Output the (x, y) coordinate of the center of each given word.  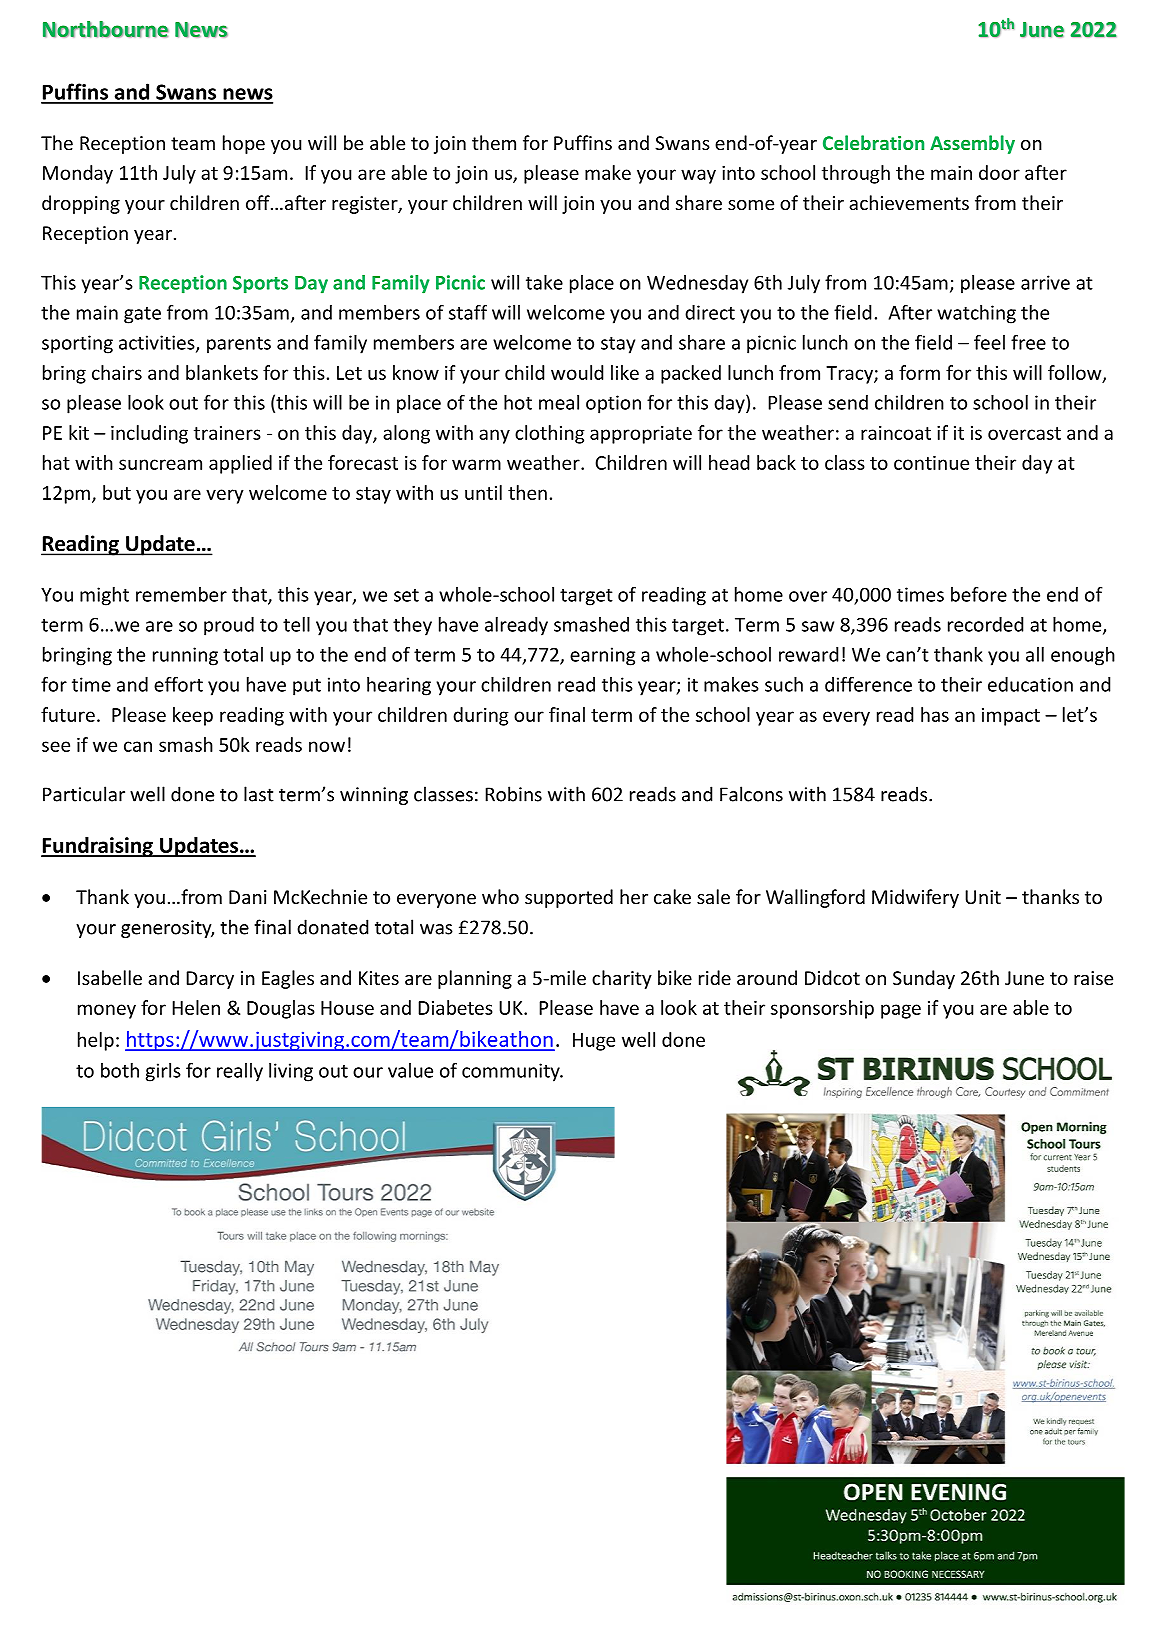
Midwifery (915, 898)
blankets (222, 372)
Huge (594, 1042)
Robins (513, 794)
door (999, 172)
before (979, 594)
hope (244, 144)
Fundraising (98, 847)
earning (602, 656)
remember (181, 594)
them (494, 142)
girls (163, 1072)
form (919, 372)
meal (559, 402)
